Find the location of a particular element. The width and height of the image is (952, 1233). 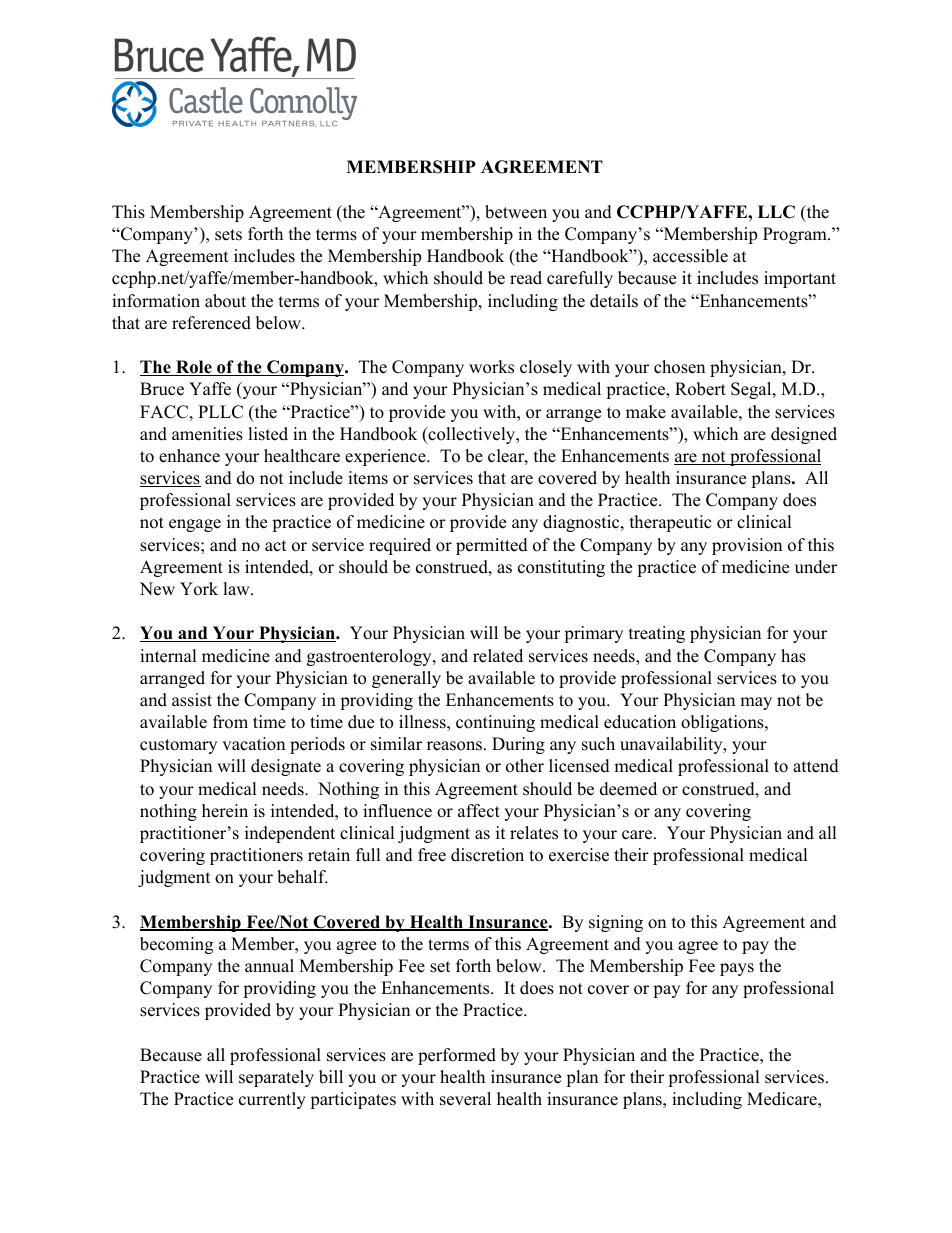

amenities is located at coordinates (207, 434).
